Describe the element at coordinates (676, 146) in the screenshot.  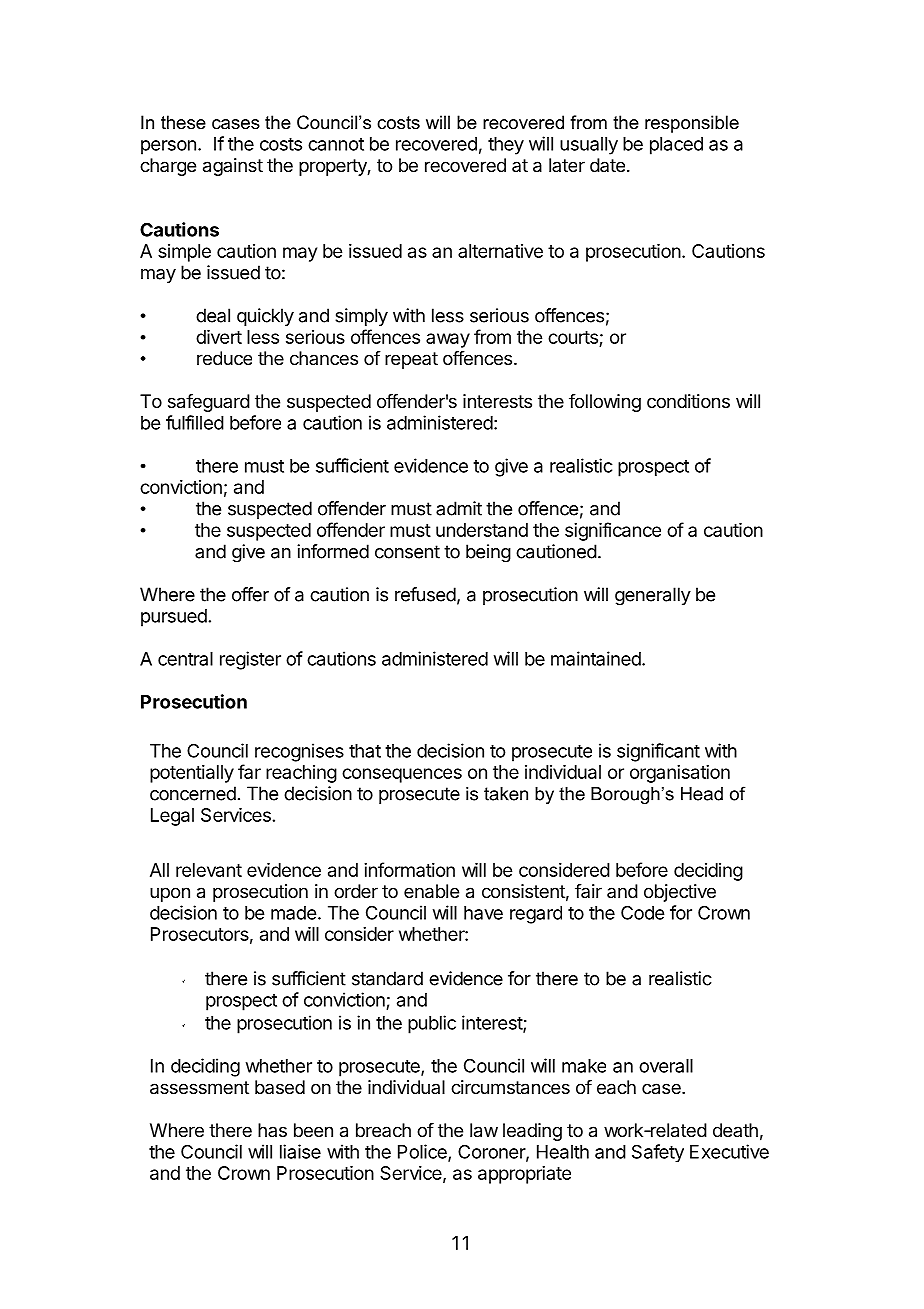
I see `placed` at that location.
